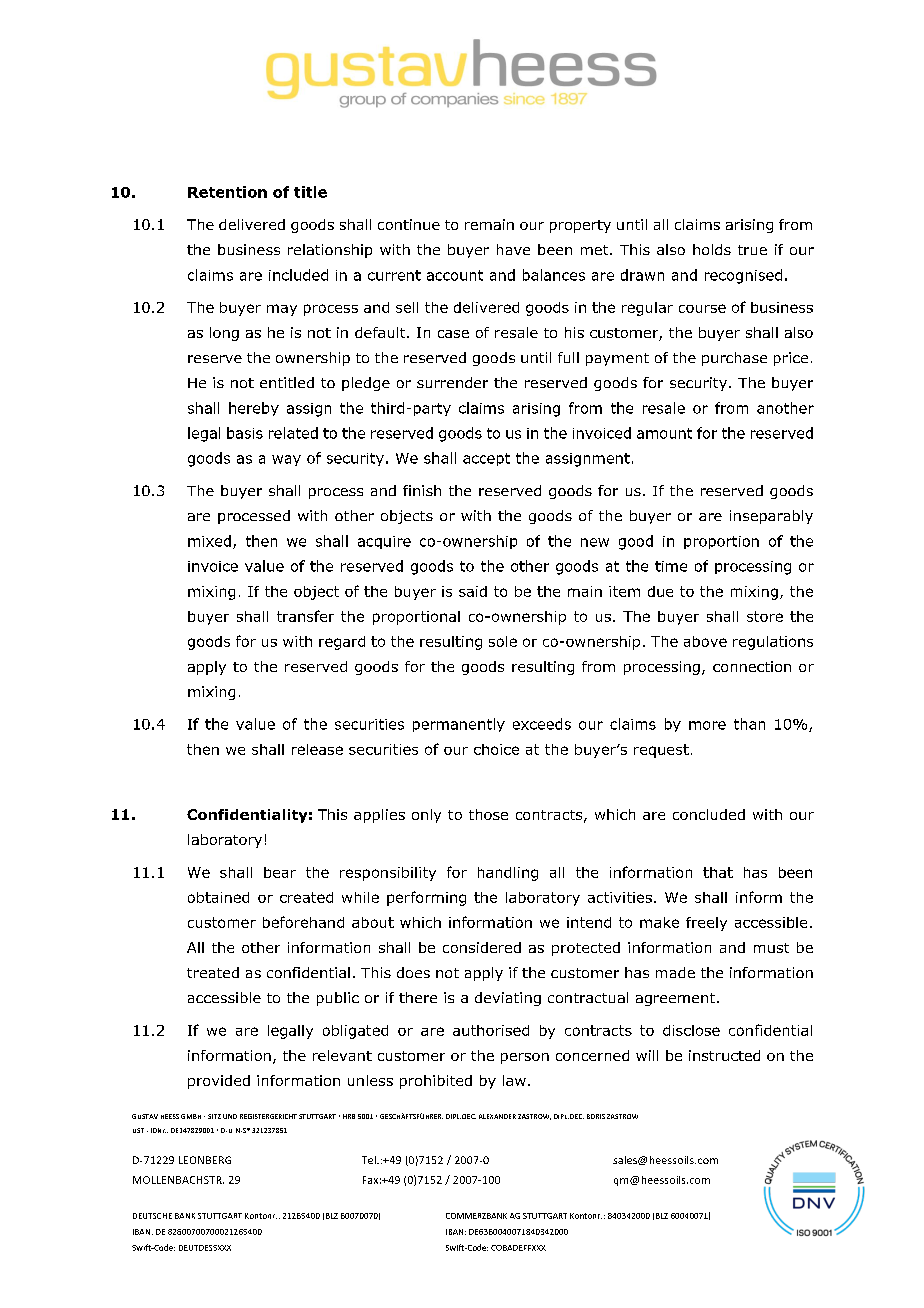 The height and width of the page is (1308, 924). Describe the element at coordinates (508, 874) in the page. I see `handling` at that location.
